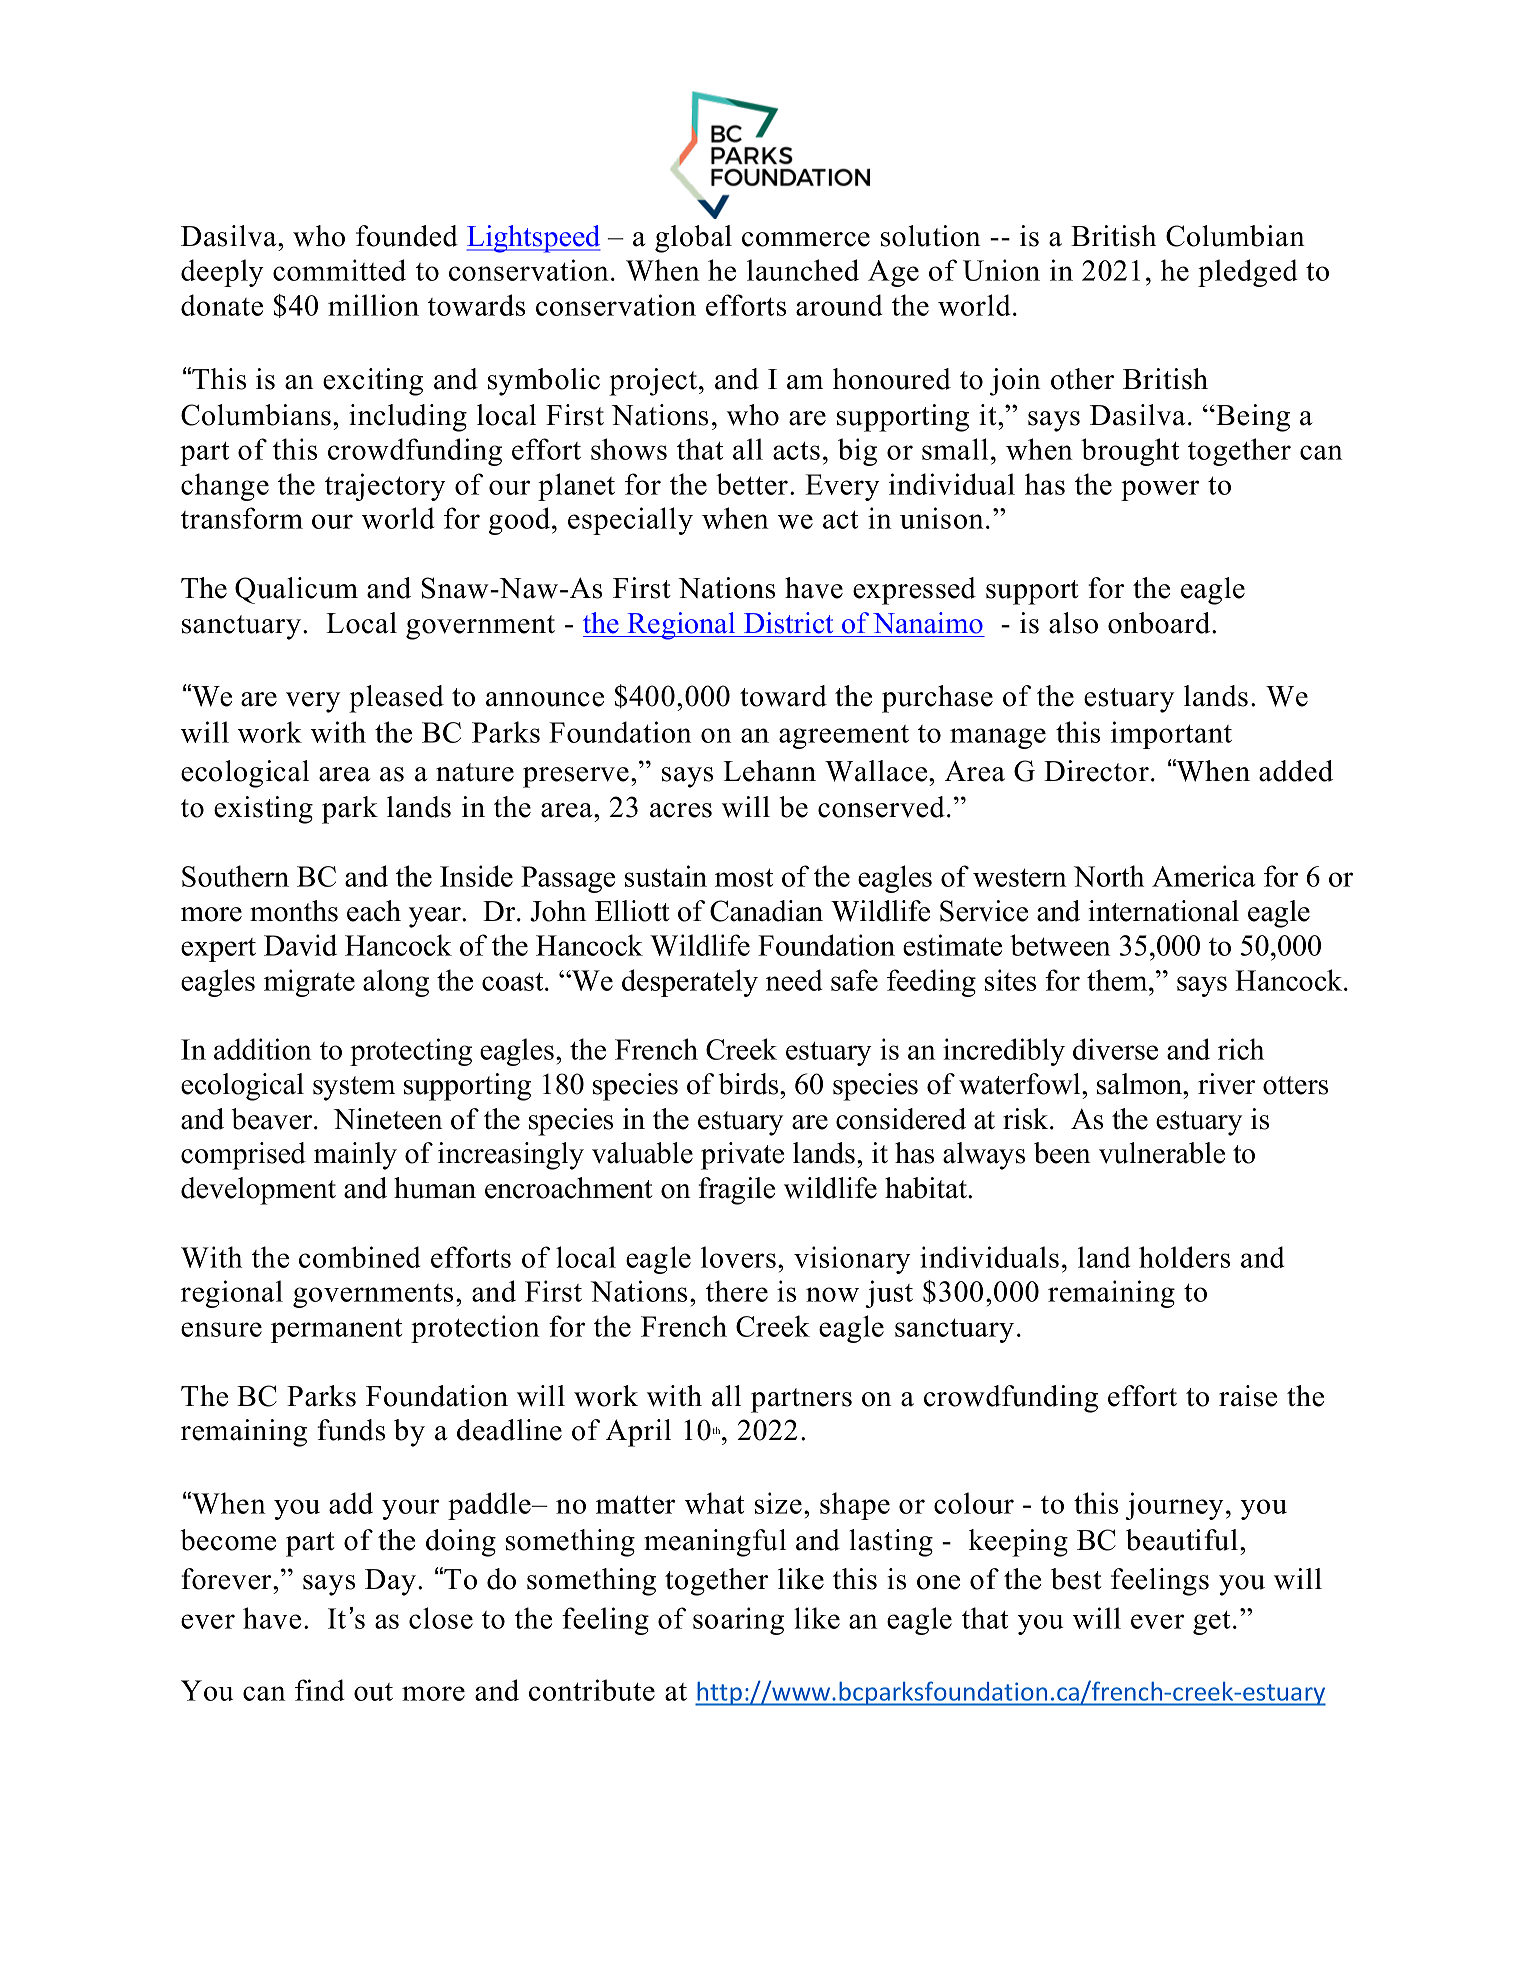 This page has width=1535, height=1987. Describe the element at coordinates (320, 1690) in the page. I see `find` at that location.
